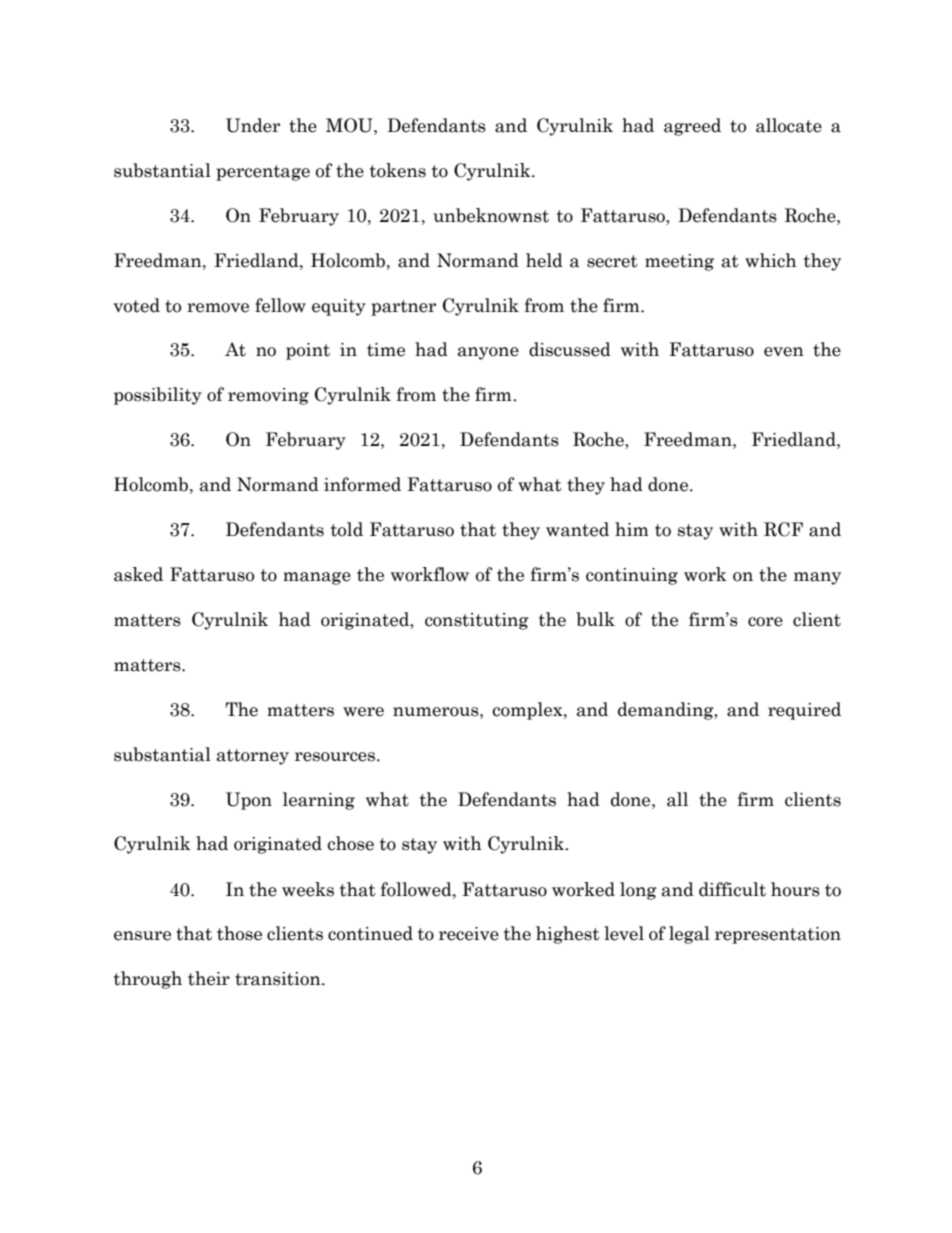  What do you see at coordinates (469, 934) in the screenshot?
I see `receive` at bounding box center [469, 934].
